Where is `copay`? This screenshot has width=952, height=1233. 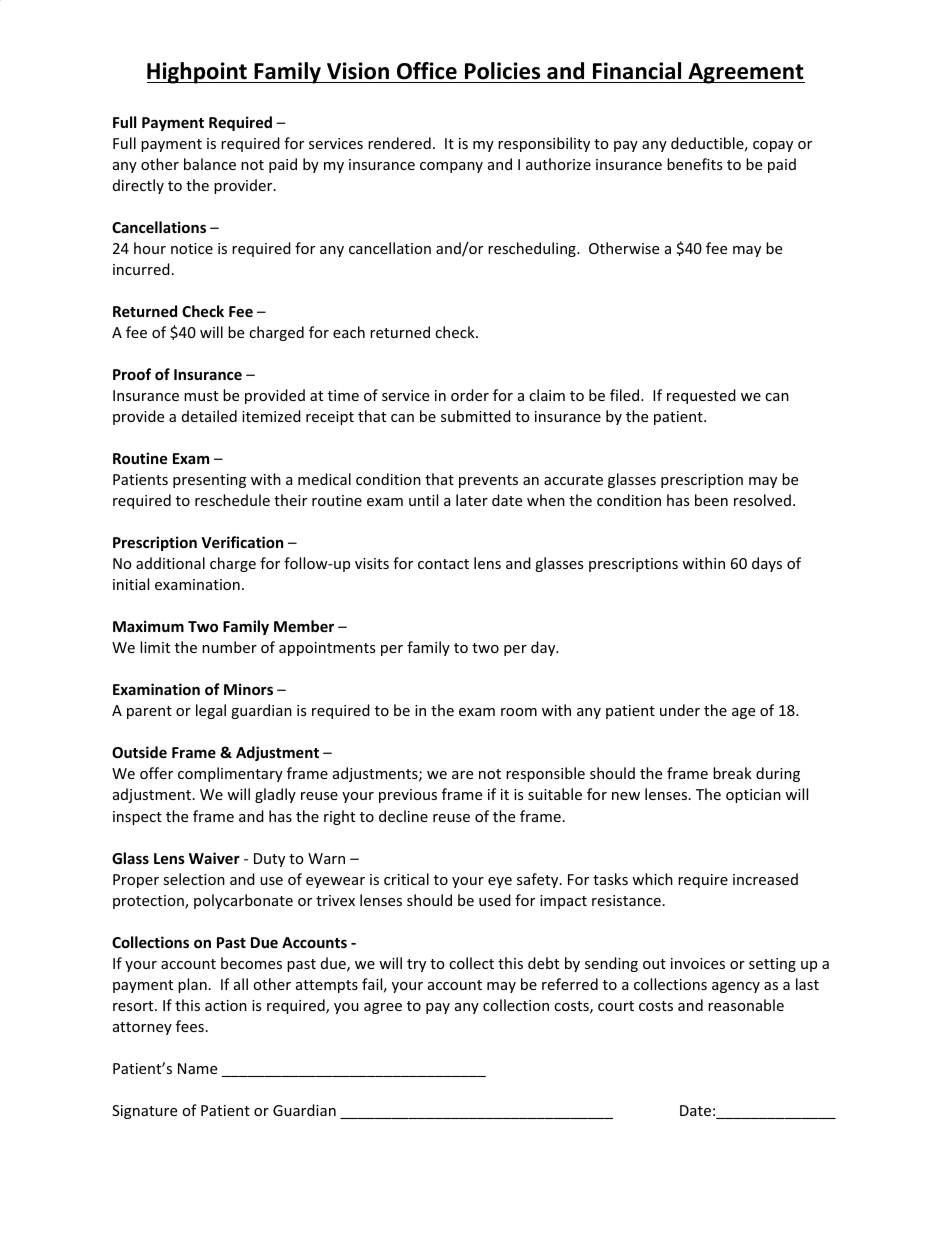
copay is located at coordinates (773, 146).
